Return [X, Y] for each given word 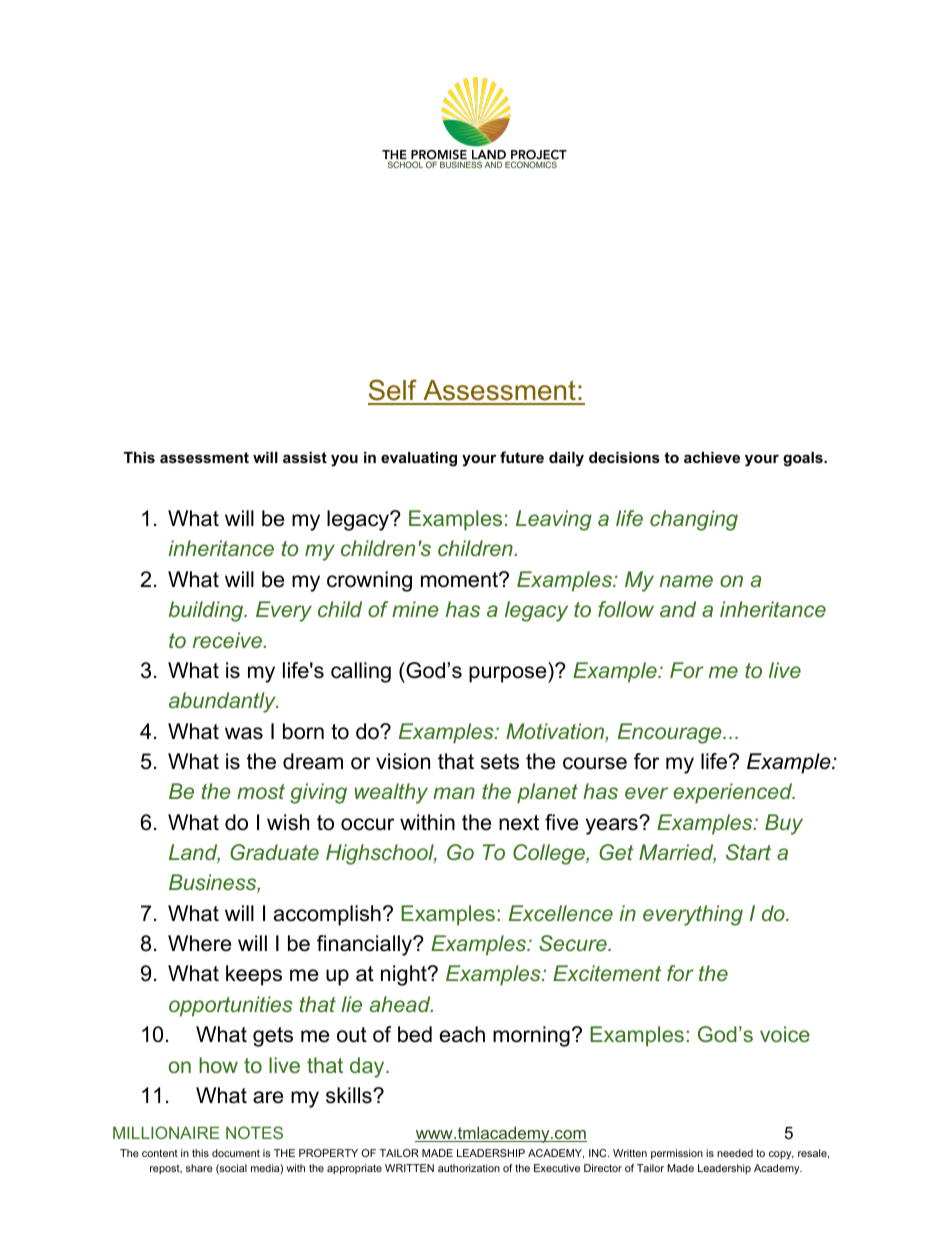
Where [199, 943]
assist [305, 457]
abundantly [223, 702]
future [522, 457]
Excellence [561, 913]
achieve [712, 457]
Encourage [671, 733]
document [236, 1153]
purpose [509, 674]
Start [748, 852]
